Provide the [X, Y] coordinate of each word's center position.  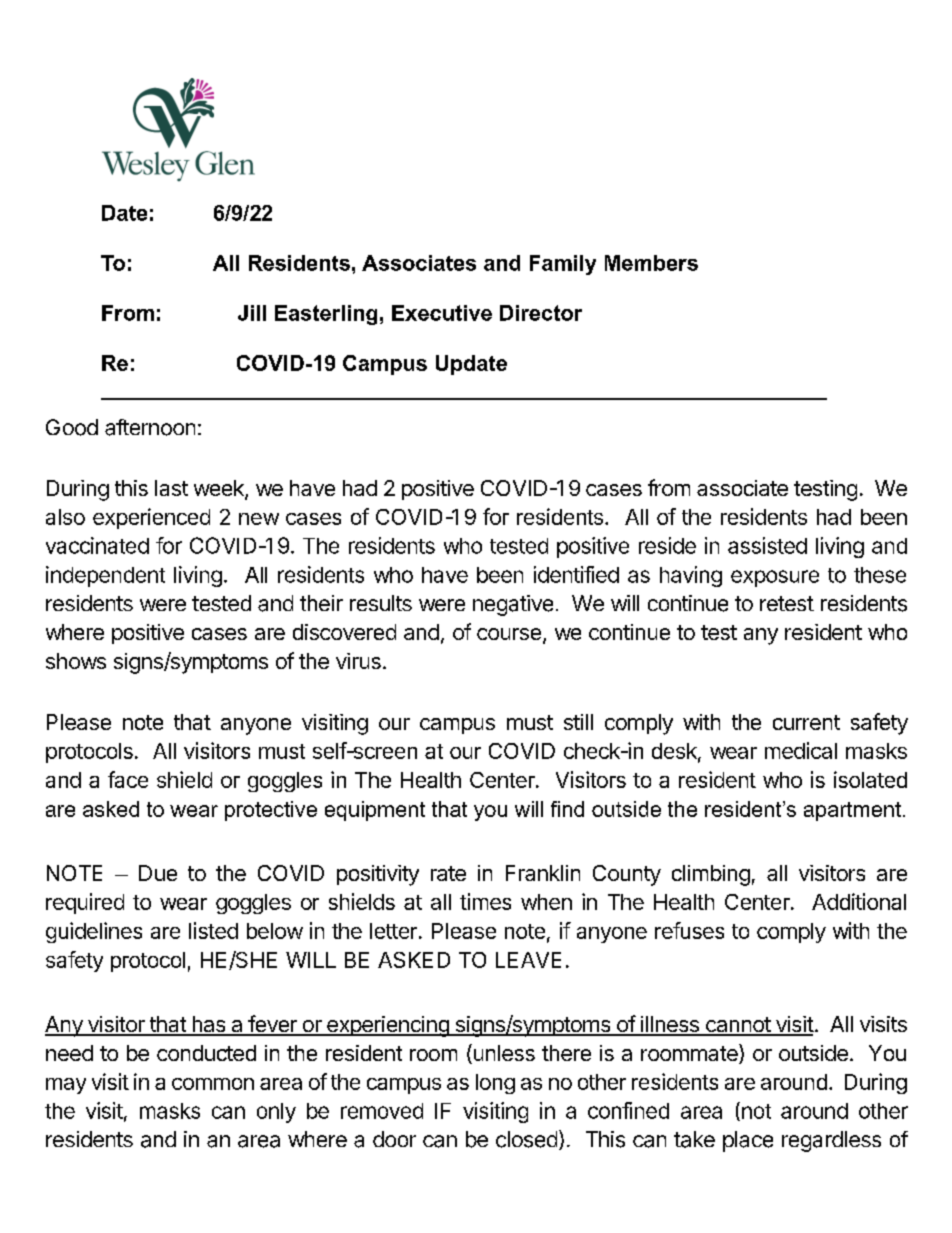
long [495, 1084]
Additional [859, 901]
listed [213, 930]
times [485, 901]
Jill [252, 313]
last [171, 488]
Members [651, 263]
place [748, 1141]
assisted [767, 545]
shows [76, 661]
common [213, 1084]
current [806, 722]
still [578, 722]
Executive [442, 313]
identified [576, 574]
